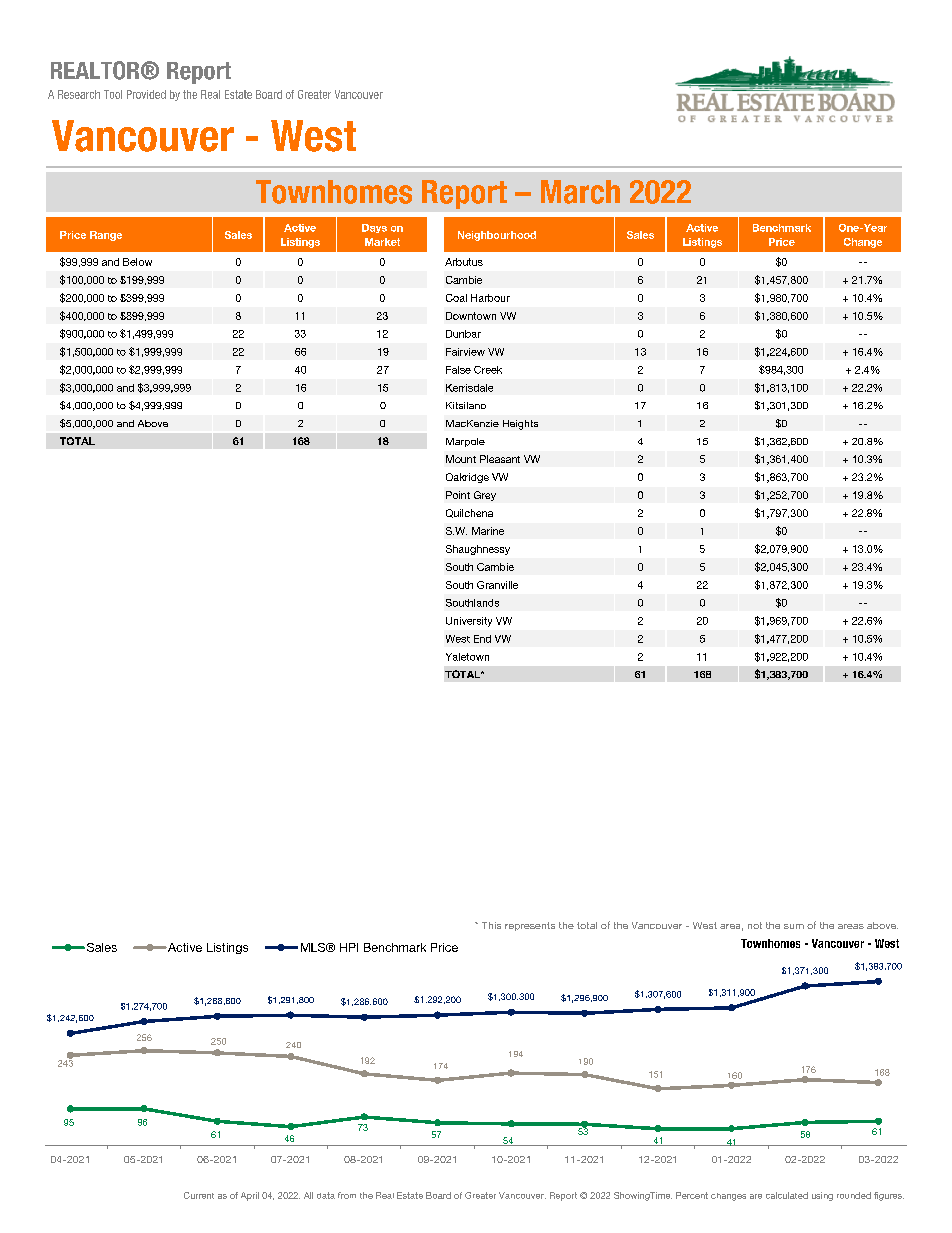 The height and width of the page is (1233, 952). I want to click on Current, so click(199, 1195).
